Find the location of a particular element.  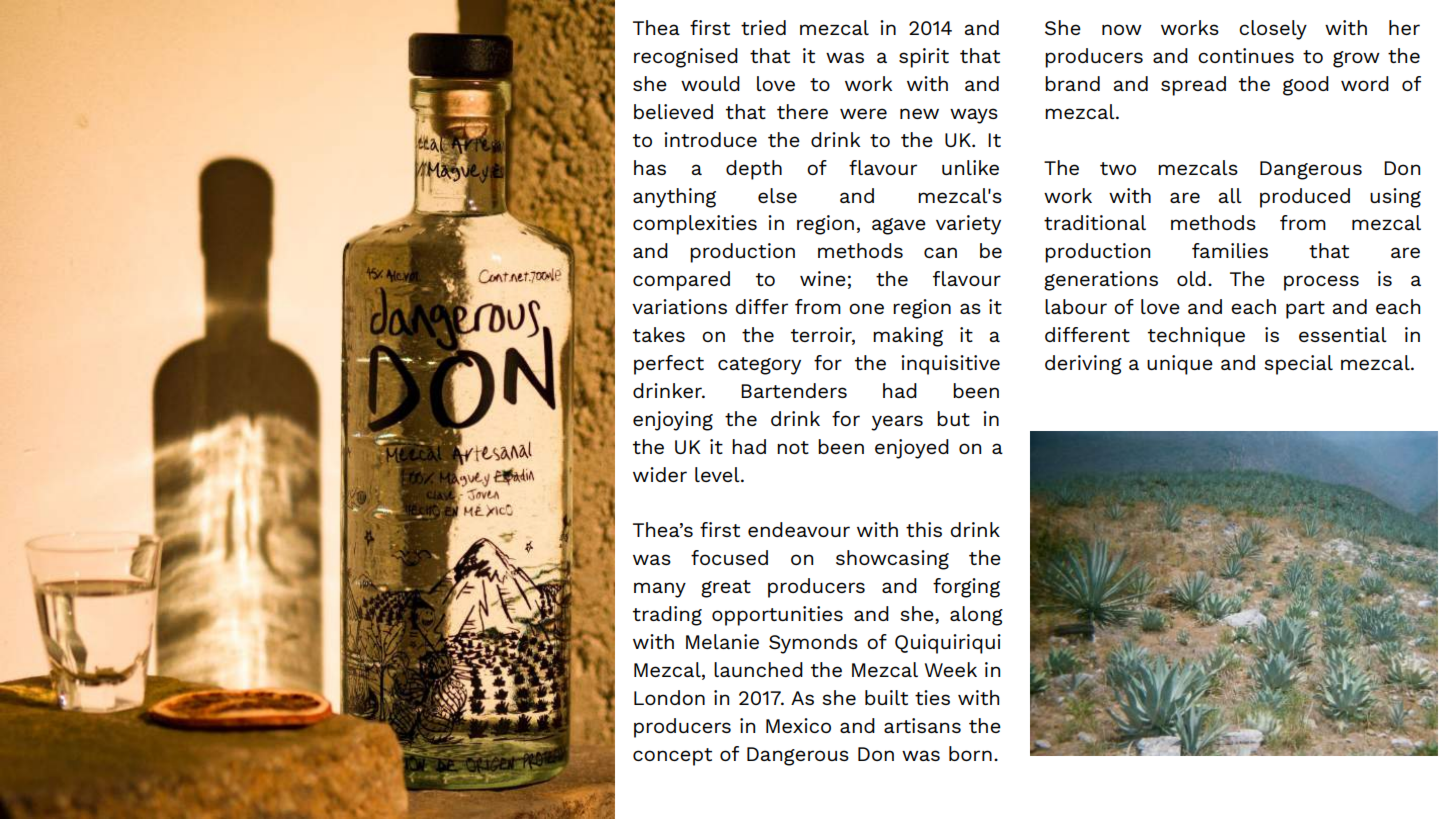

brand is located at coordinates (1072, 83).
